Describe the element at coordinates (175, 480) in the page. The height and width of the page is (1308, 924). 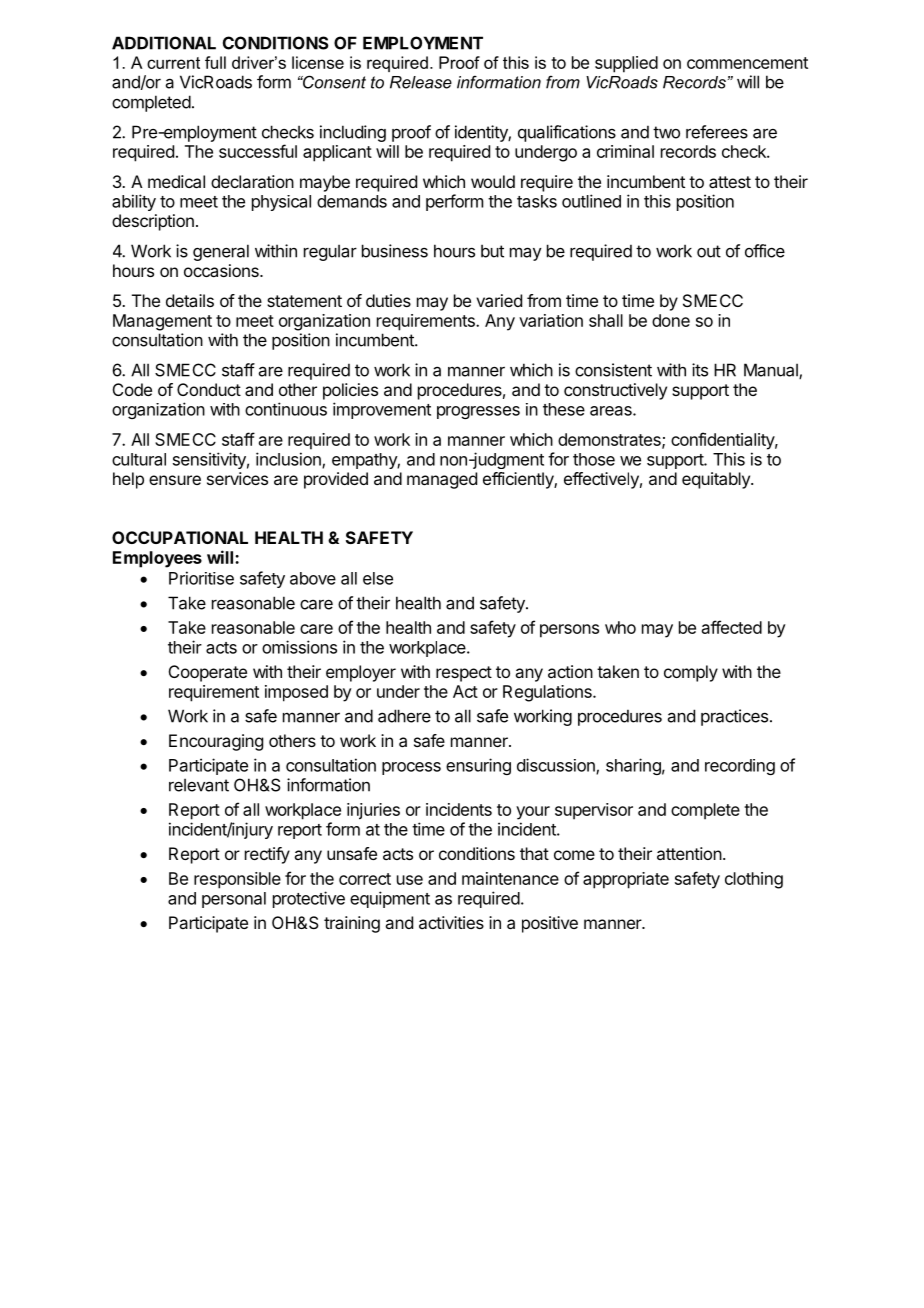
I see `ensure` at that location.
